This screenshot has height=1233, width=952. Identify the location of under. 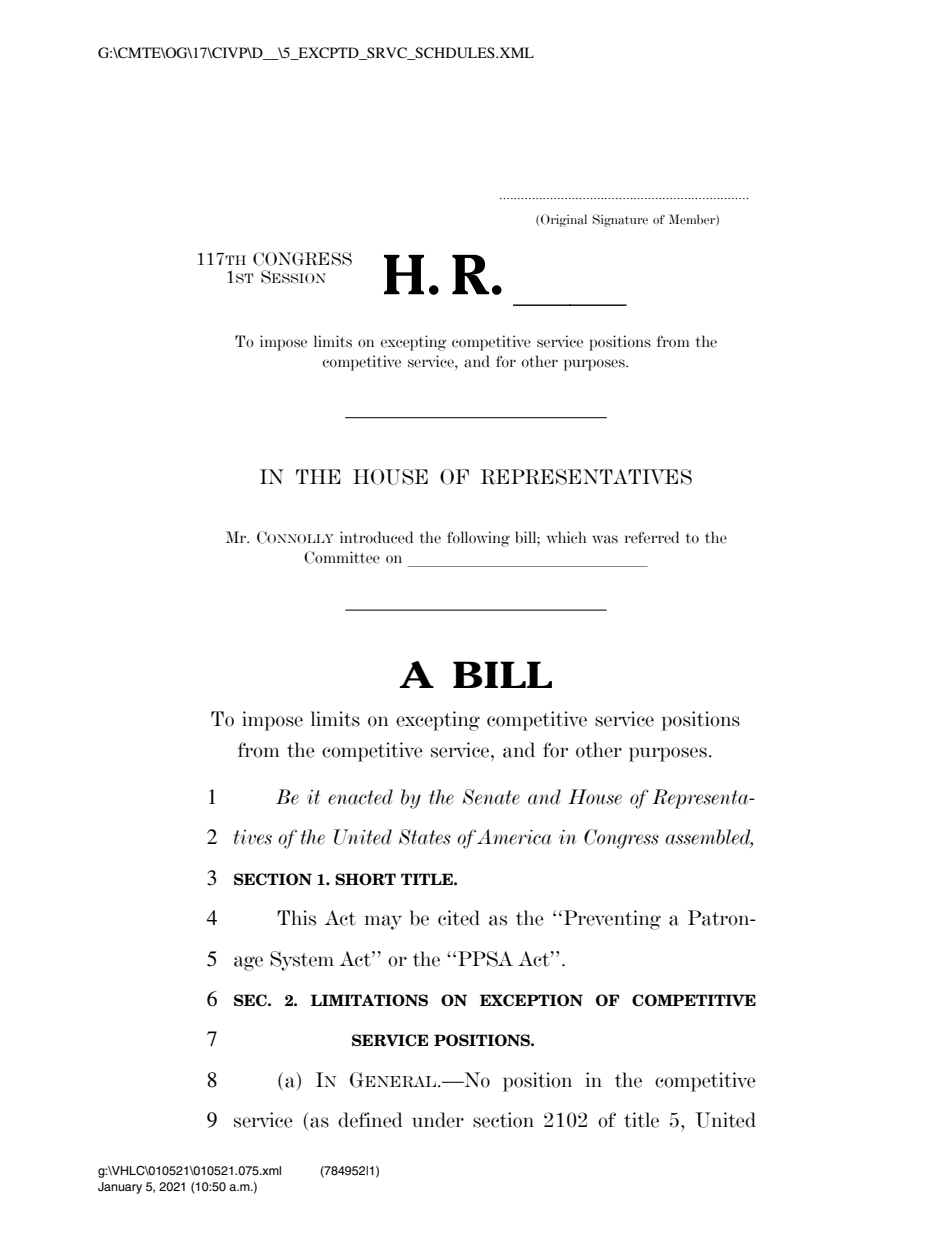
(438, 1120).
